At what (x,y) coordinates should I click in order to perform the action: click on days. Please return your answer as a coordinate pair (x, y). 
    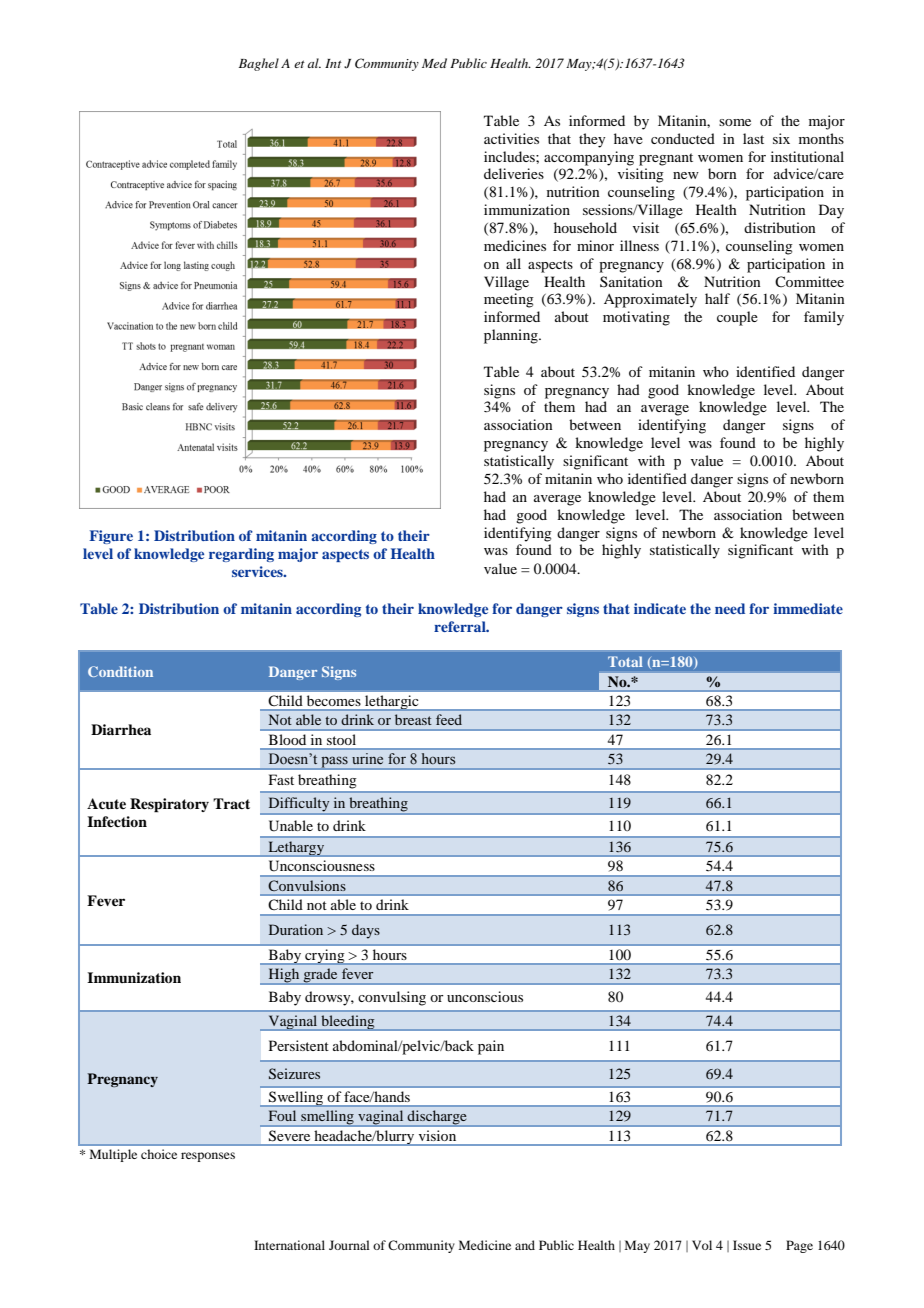
    Looking at the image, I should click on (366, 931).
